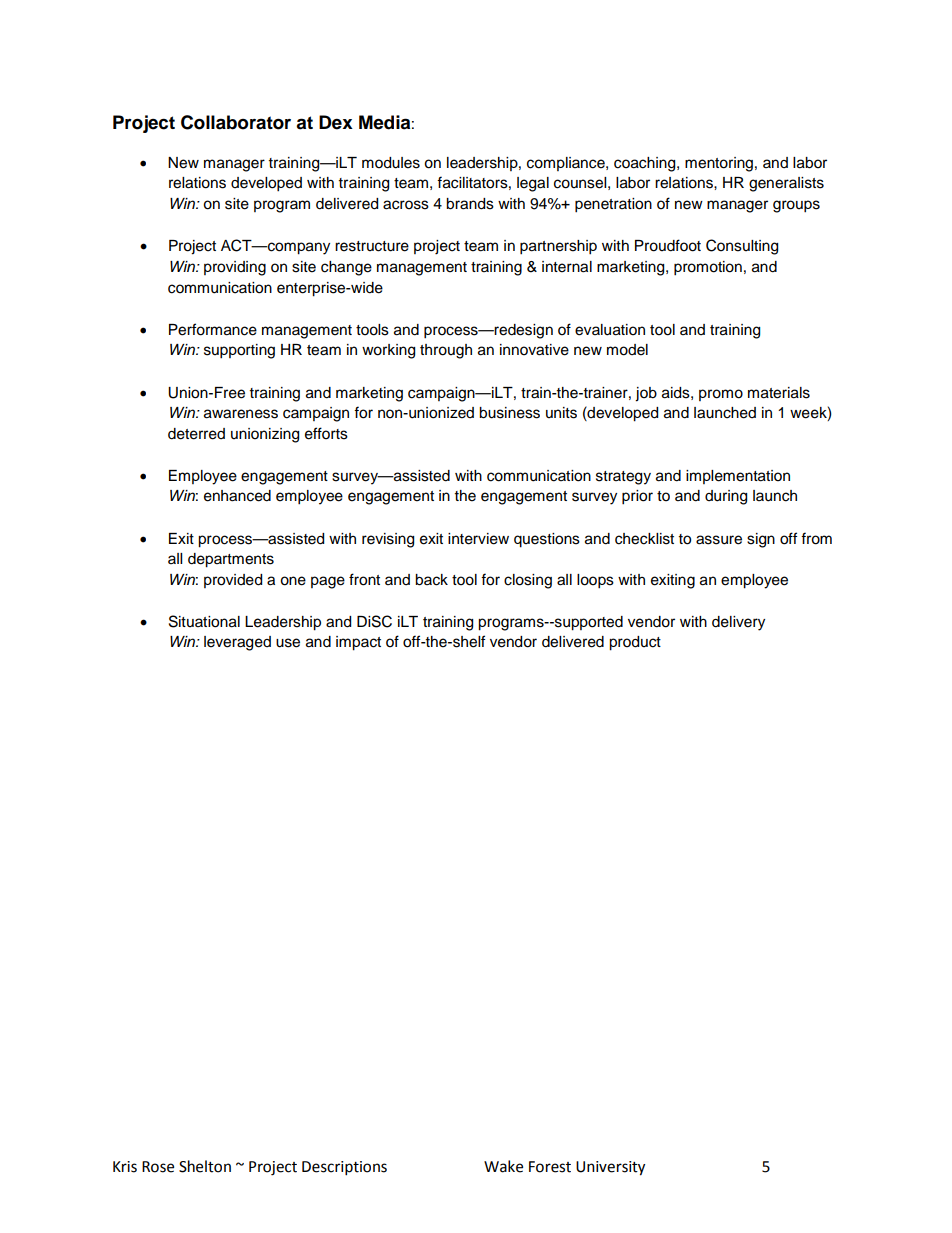  Describe the element at coordinates (610, 1168) in the page. I see `University` at that location.
